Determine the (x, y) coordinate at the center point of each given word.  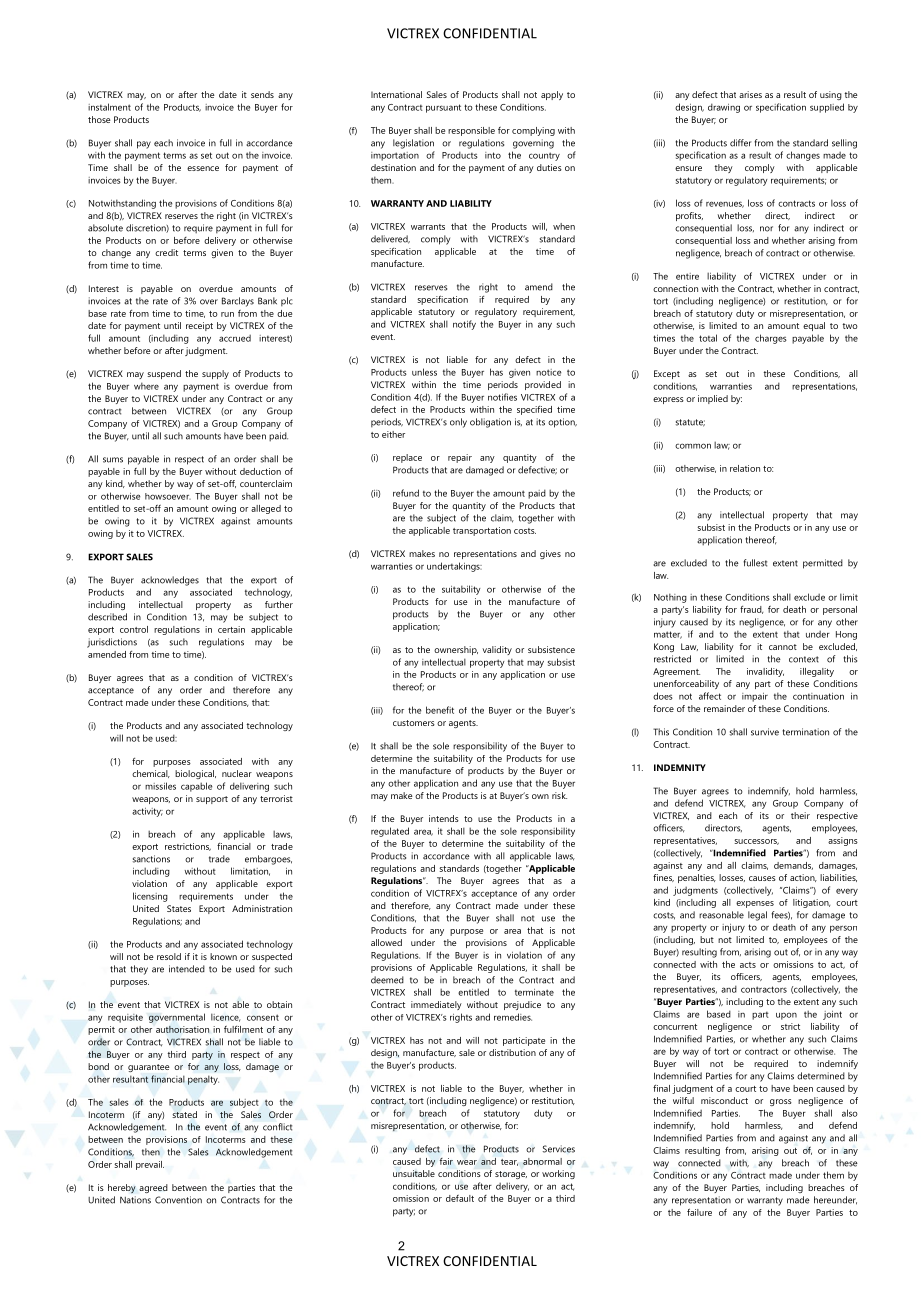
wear (467, 1162)
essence (203, 168)
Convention (178, 1200)
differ (741, 143)
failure (699, 1212)
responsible (471, 131)
